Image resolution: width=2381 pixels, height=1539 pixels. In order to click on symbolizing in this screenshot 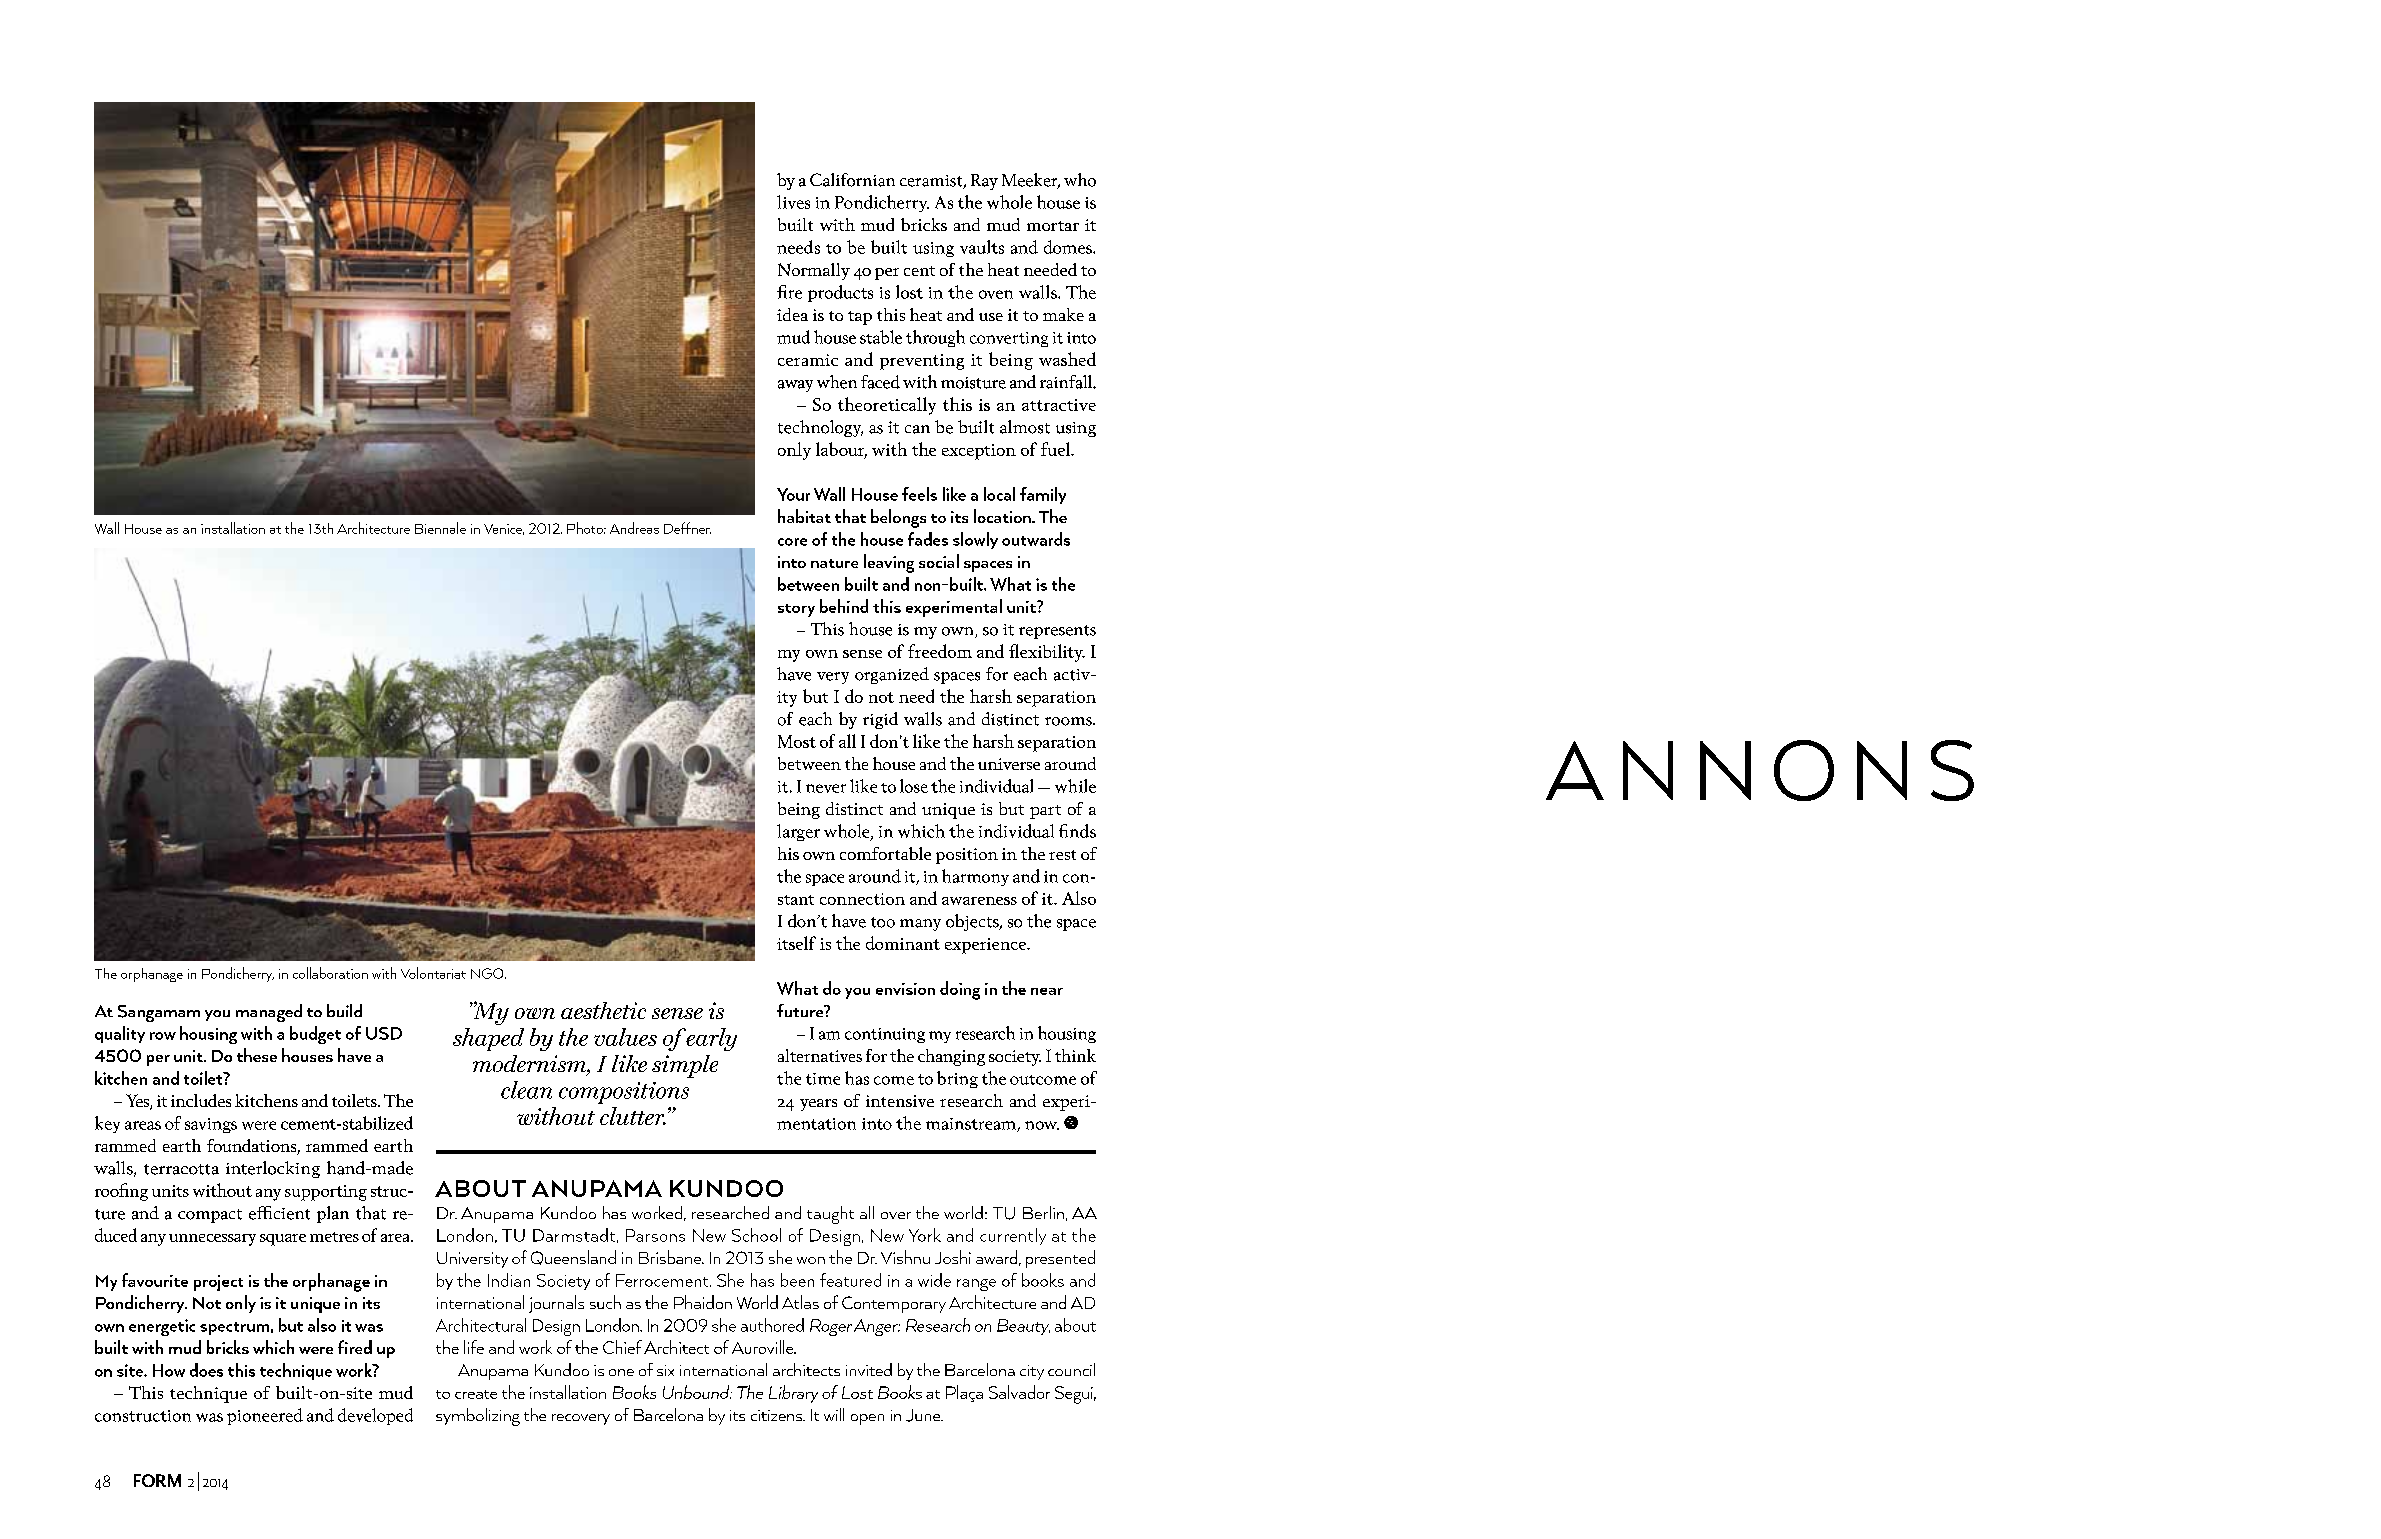, I will do `click(478, 1417)`.
